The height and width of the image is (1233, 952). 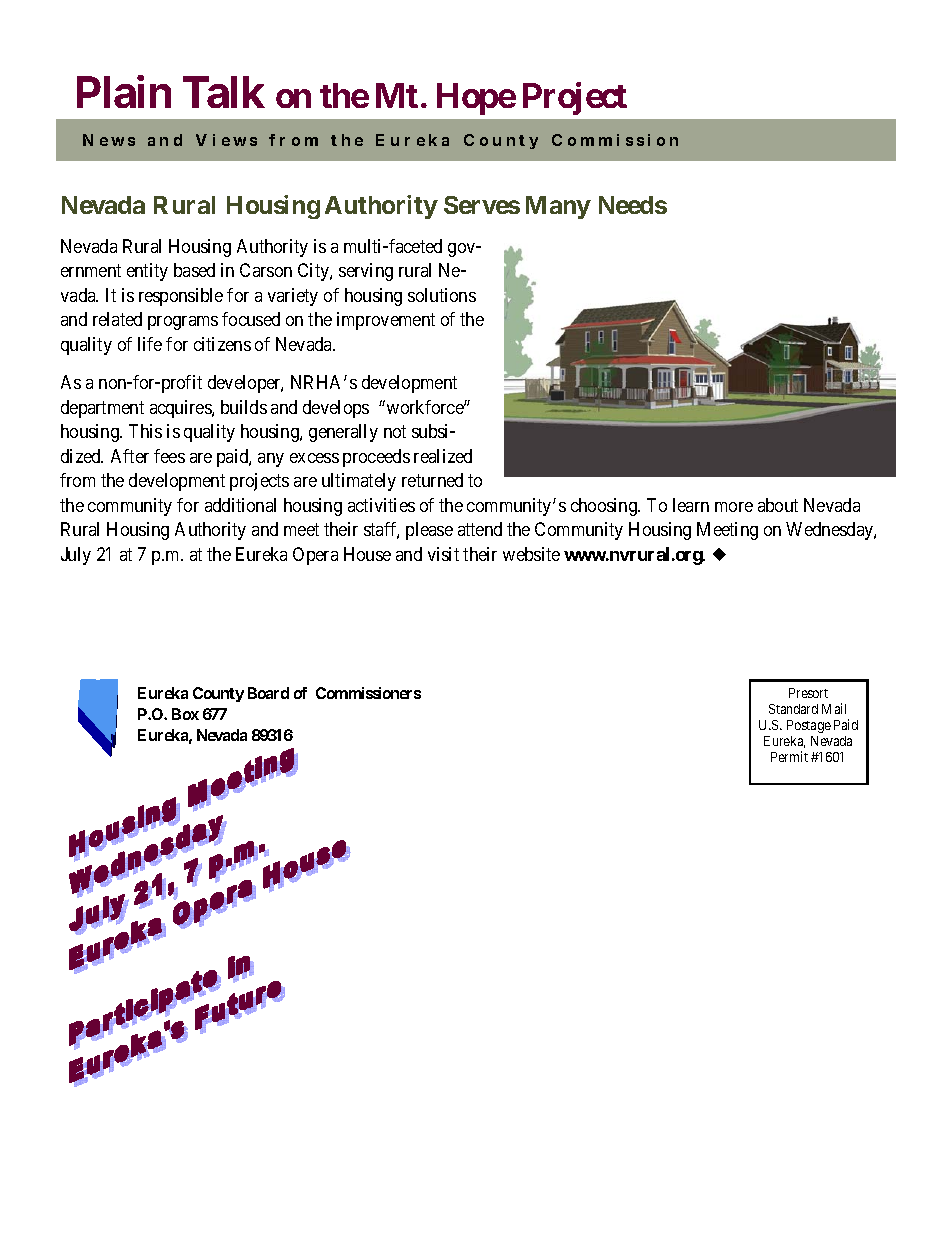 What do you see at coordinates (558, 207) in the image?
I see `Many` at bounding box center [558, 207].
